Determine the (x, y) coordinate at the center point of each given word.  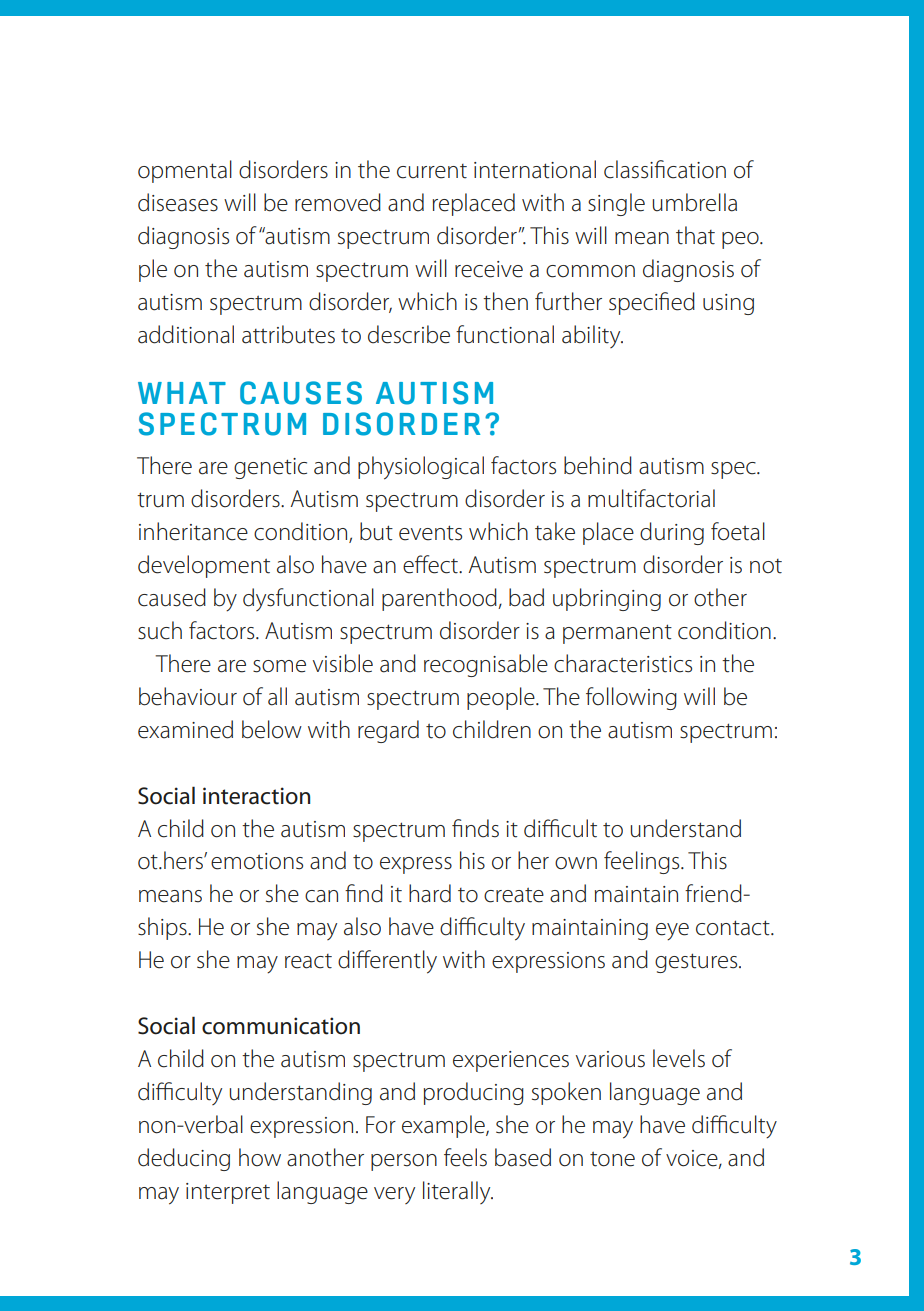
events (430, 533)
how (260, 1157)
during (672, 533)
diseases (178, 202)
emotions (257, 861)
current (432, 171)
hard (430, 893)
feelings (643, 862)
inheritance (193, 531)
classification (665, 169)
